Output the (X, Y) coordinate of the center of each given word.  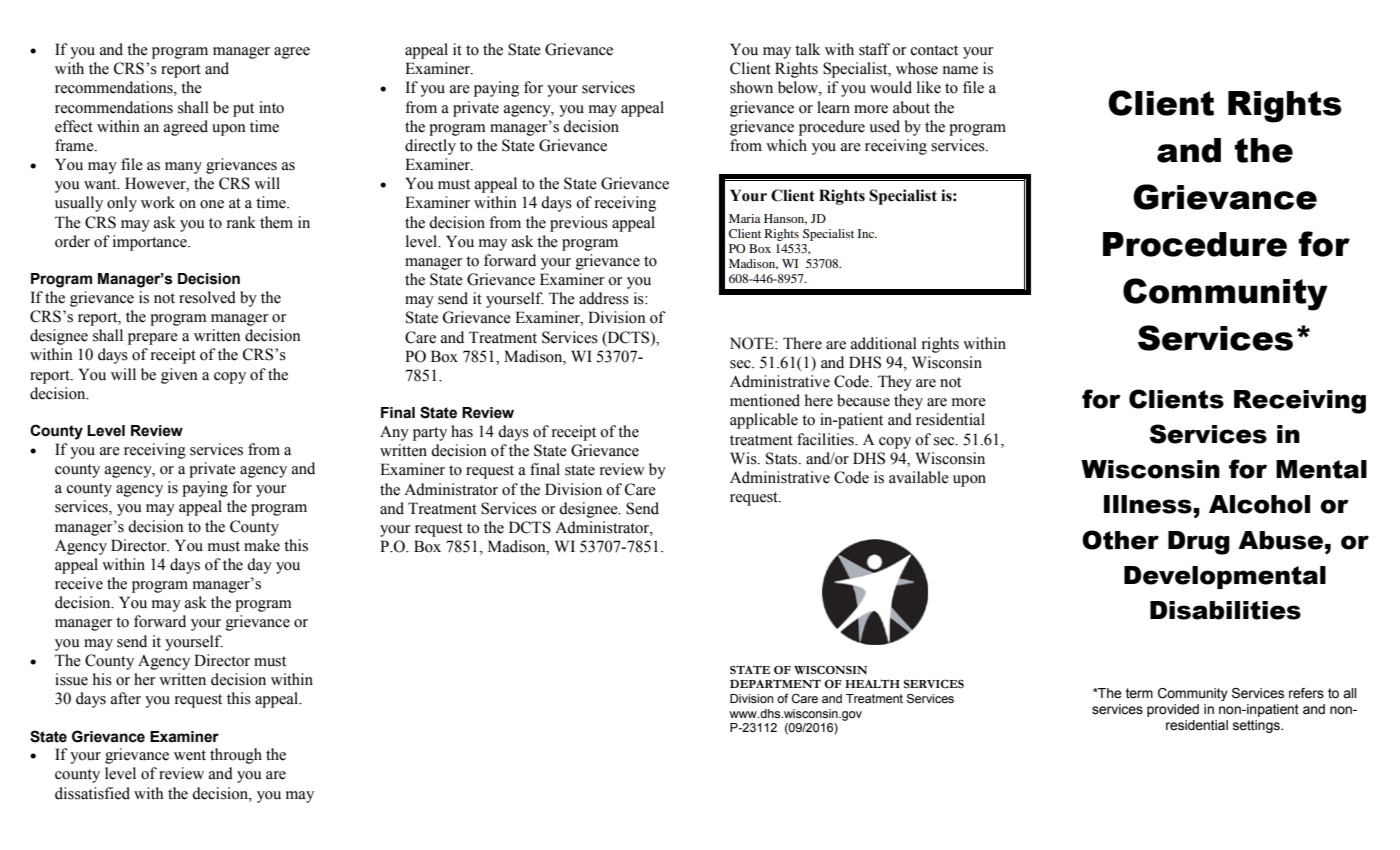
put (243, 110)
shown (751, 87)
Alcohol (1259, 504)
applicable (764, 421)
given (179, 376)
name (960, 70)
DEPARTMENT (775, 683)
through (236, 756)
